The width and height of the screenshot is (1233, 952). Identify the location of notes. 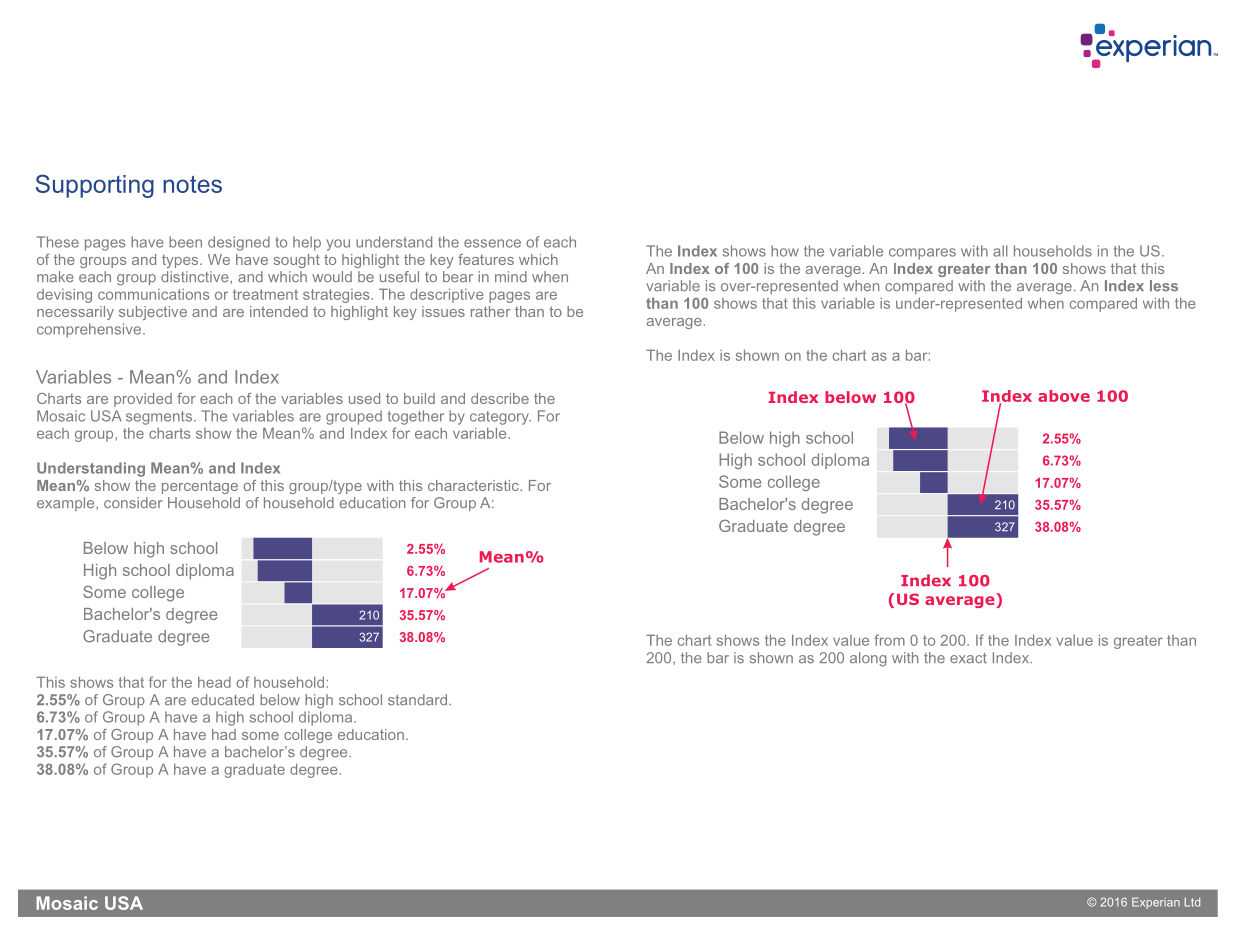
(192, 184).
